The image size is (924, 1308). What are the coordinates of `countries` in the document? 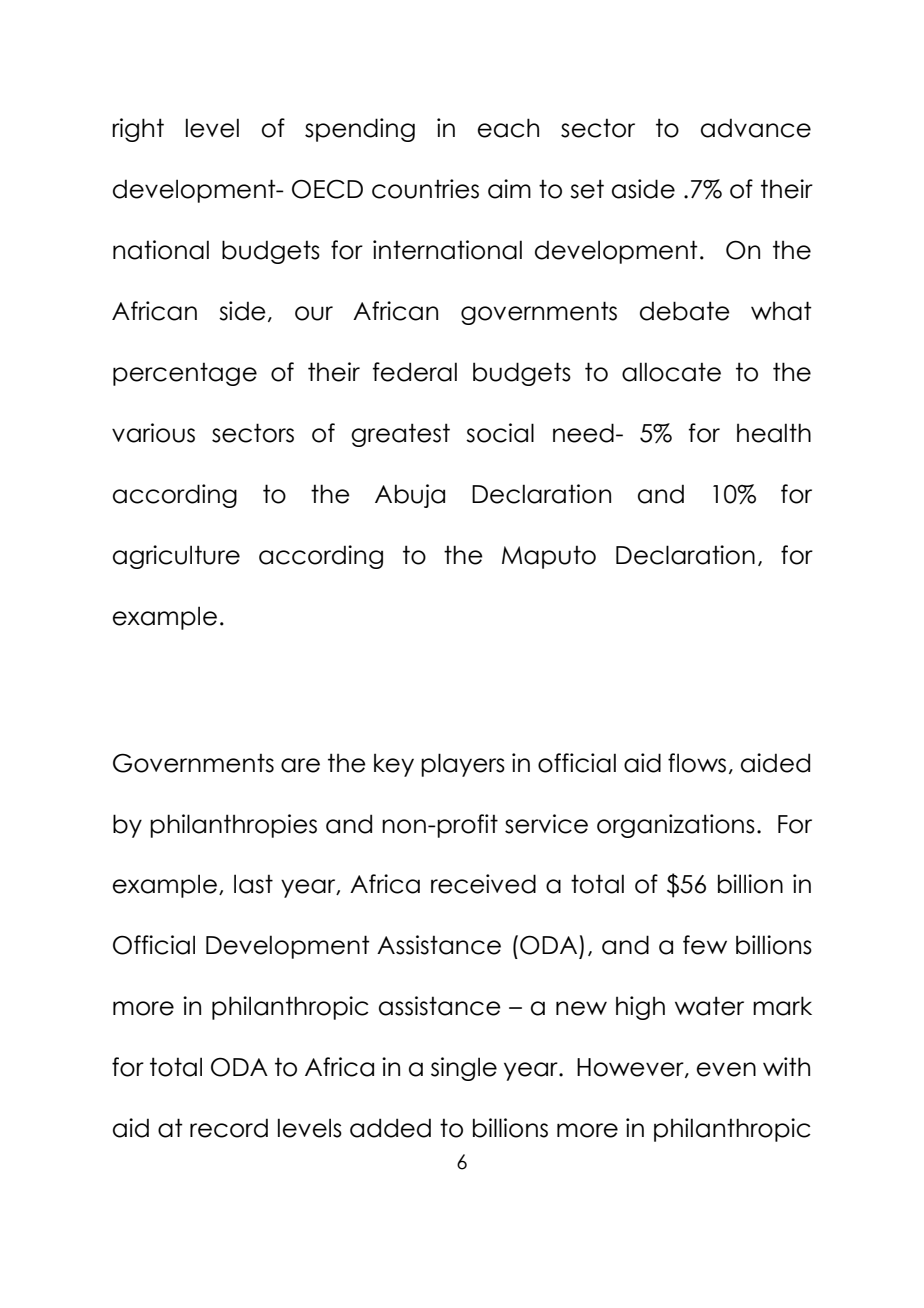 It's located at (425, 189).
